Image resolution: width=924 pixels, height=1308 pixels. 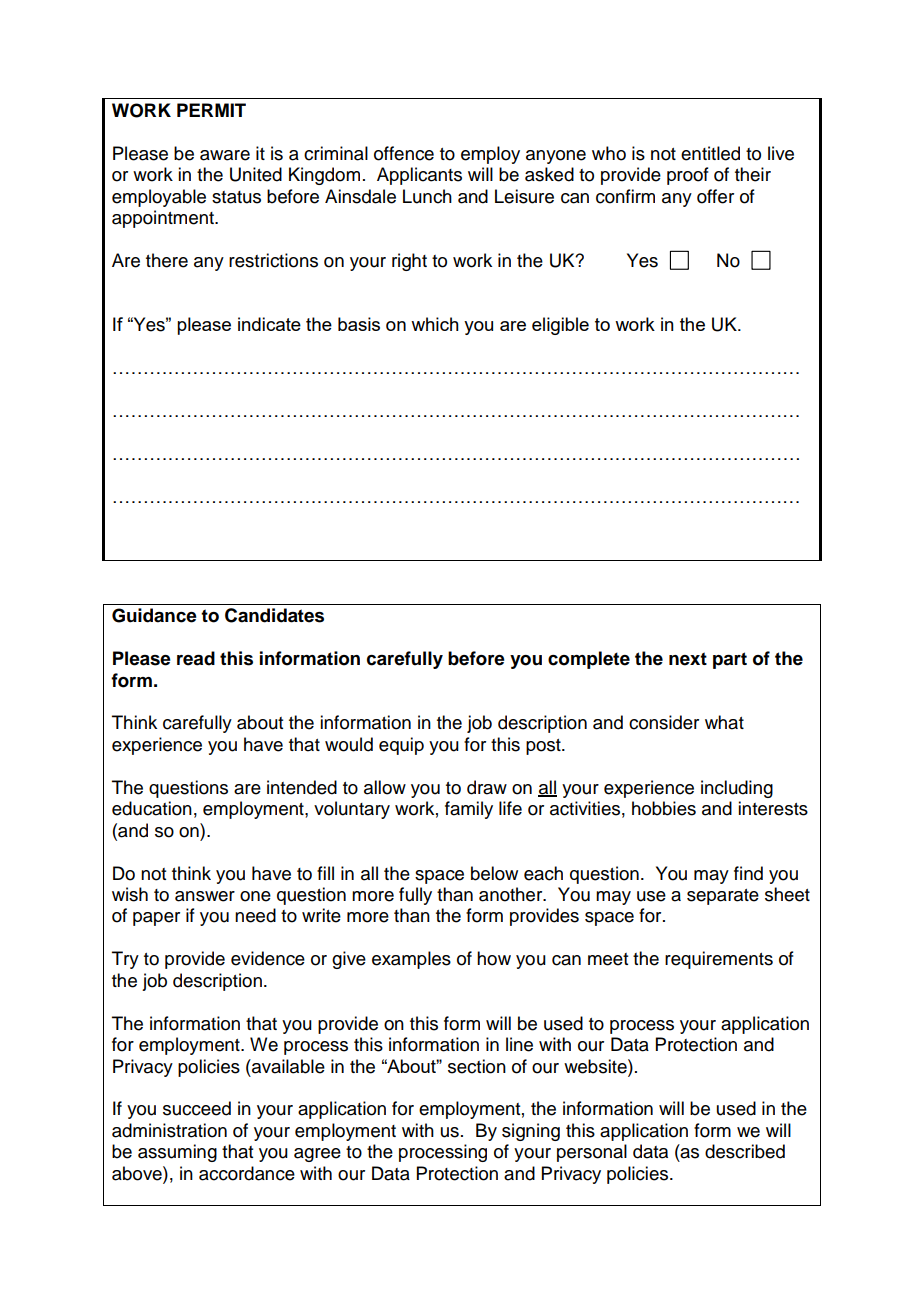 I want to click on family, so click(x=469, y=810).
